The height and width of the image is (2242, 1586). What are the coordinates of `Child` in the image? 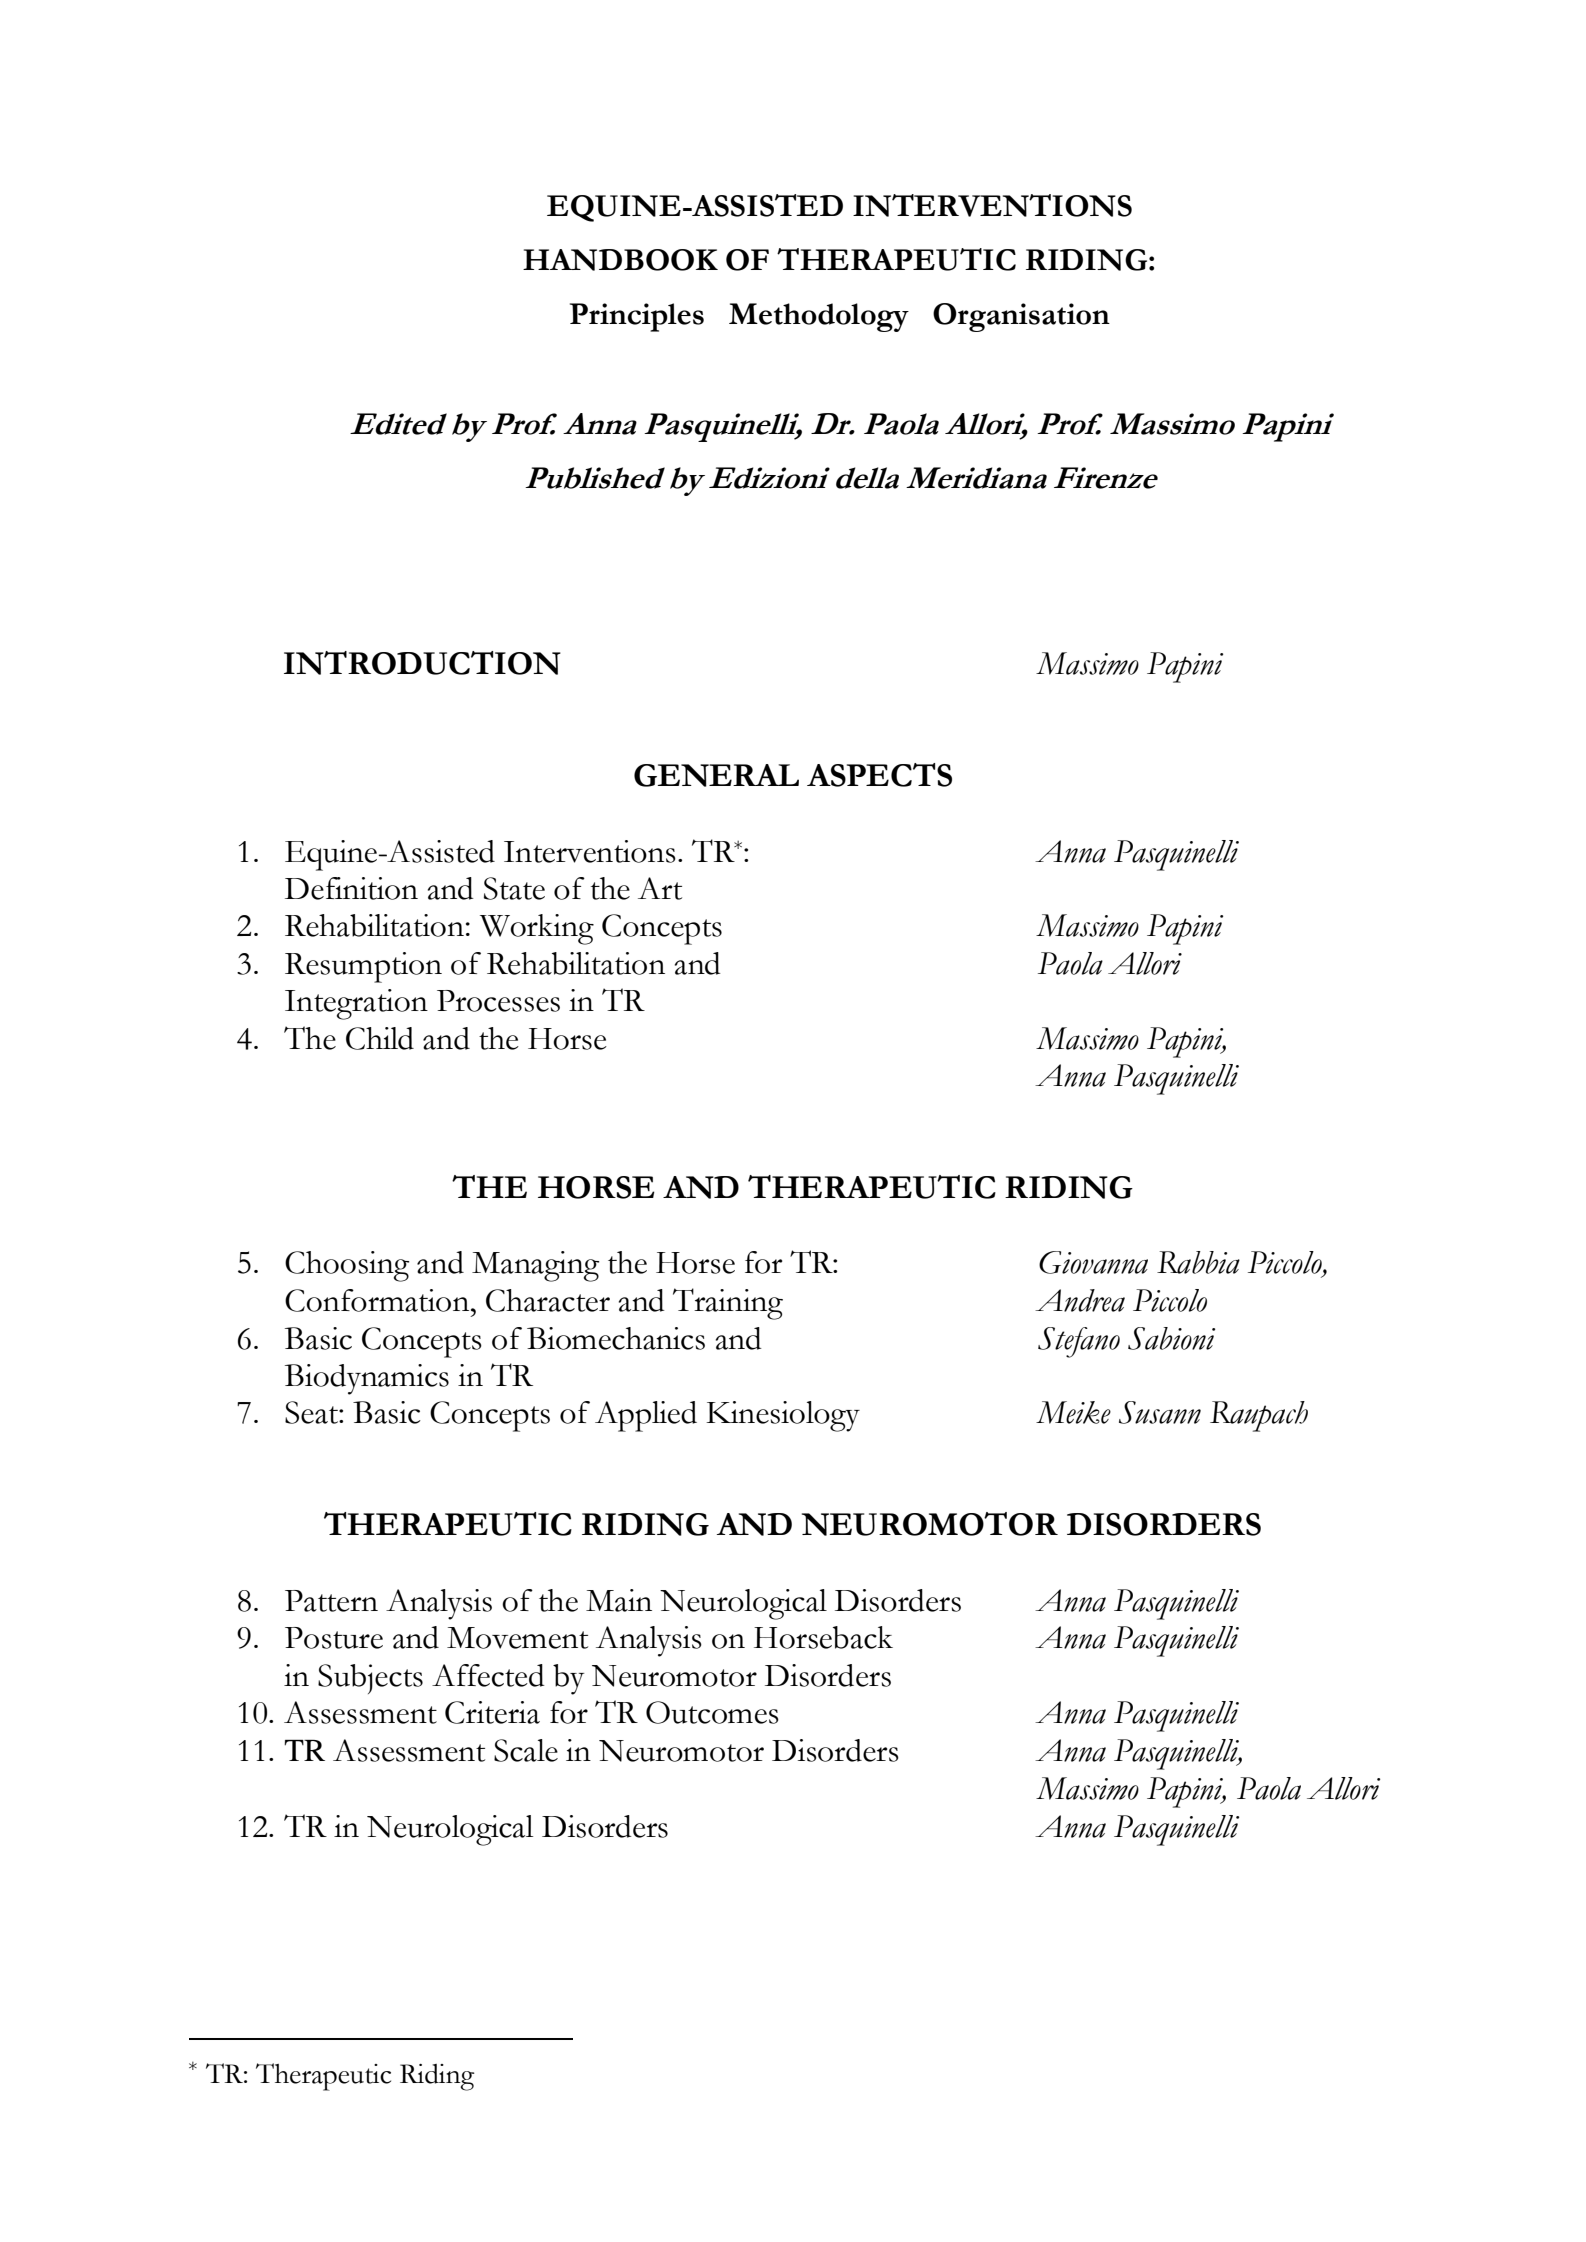 It's located at (380, 1038).
